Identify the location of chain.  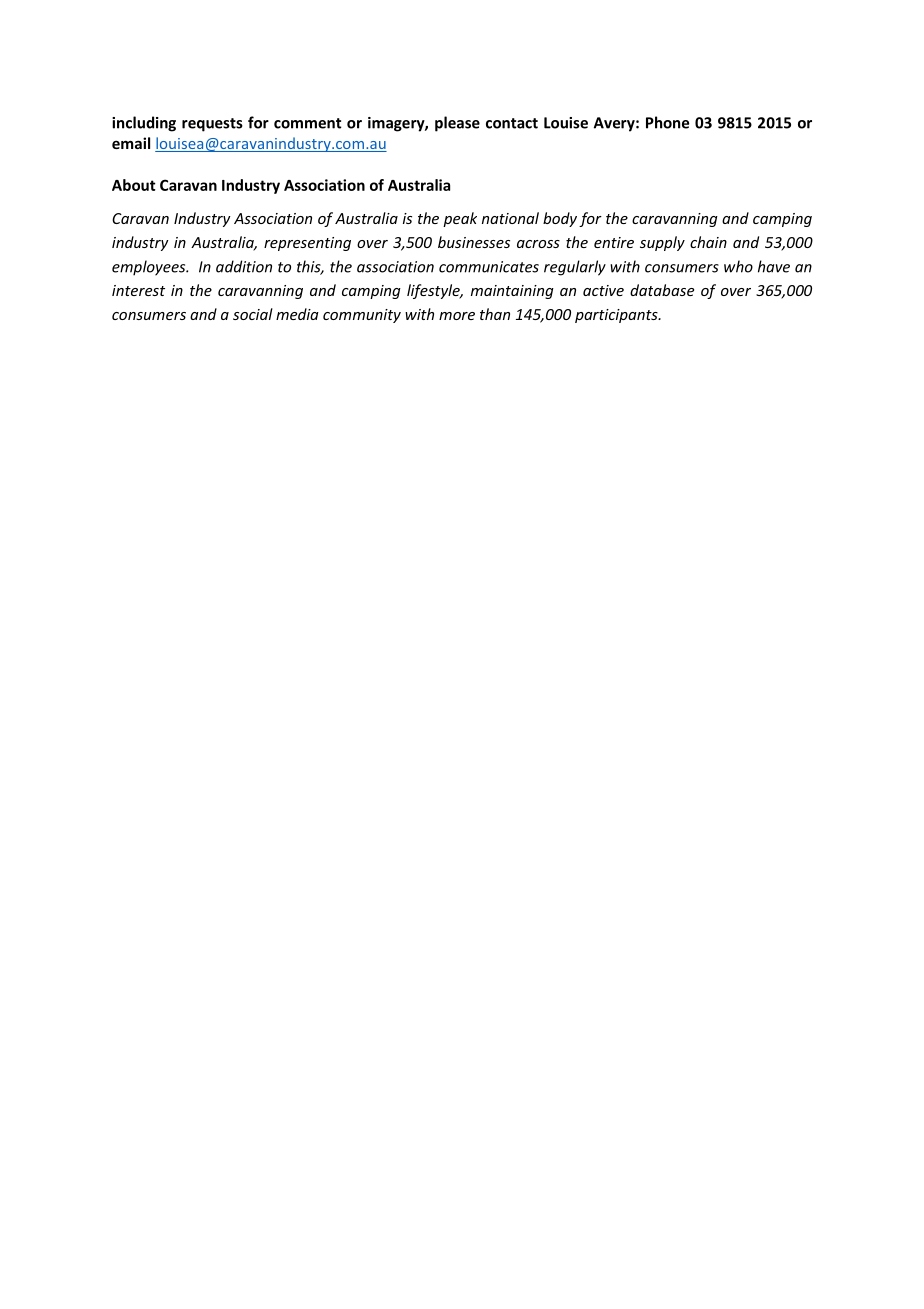
(708, 242).
